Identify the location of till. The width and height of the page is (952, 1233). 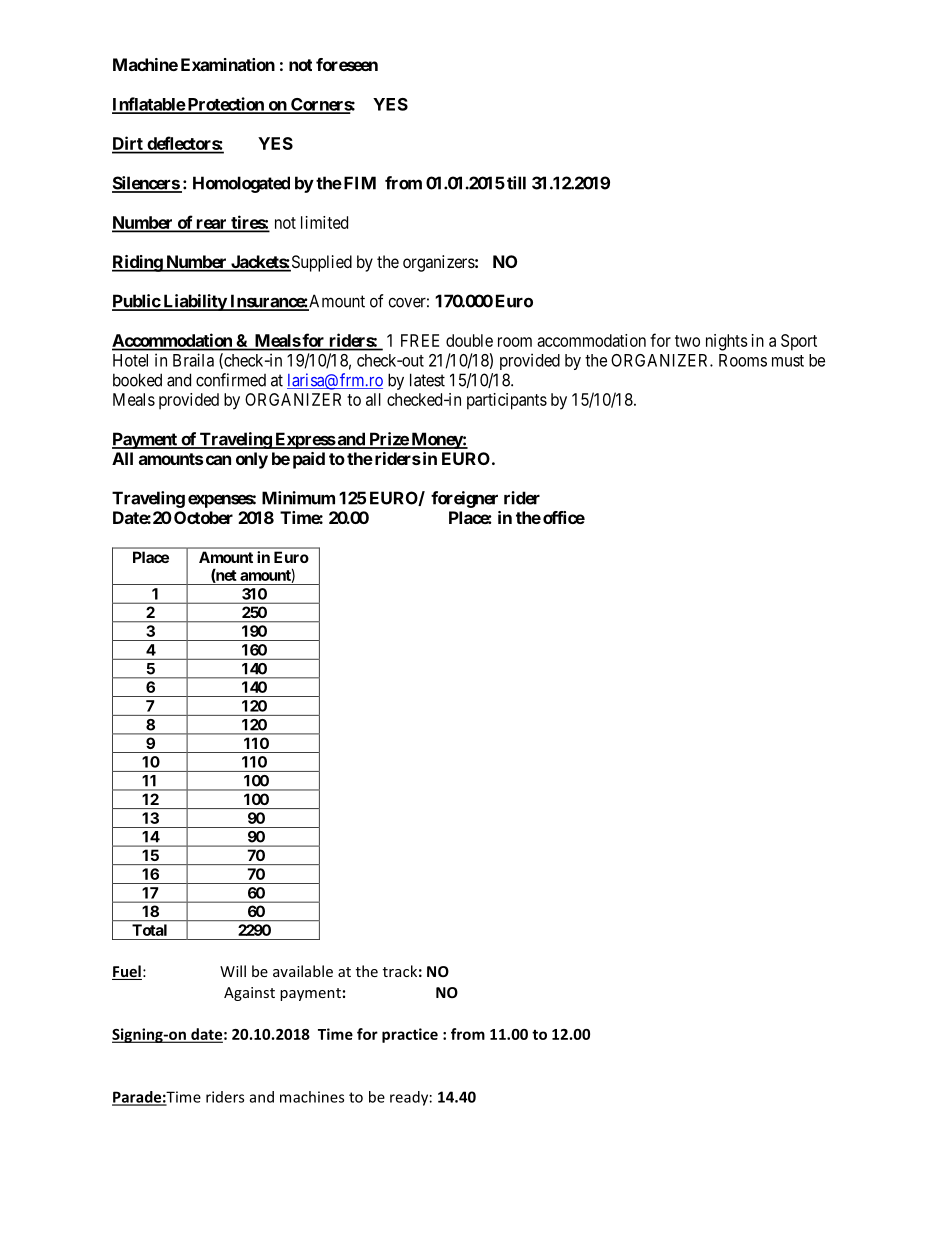
(516, 183).
